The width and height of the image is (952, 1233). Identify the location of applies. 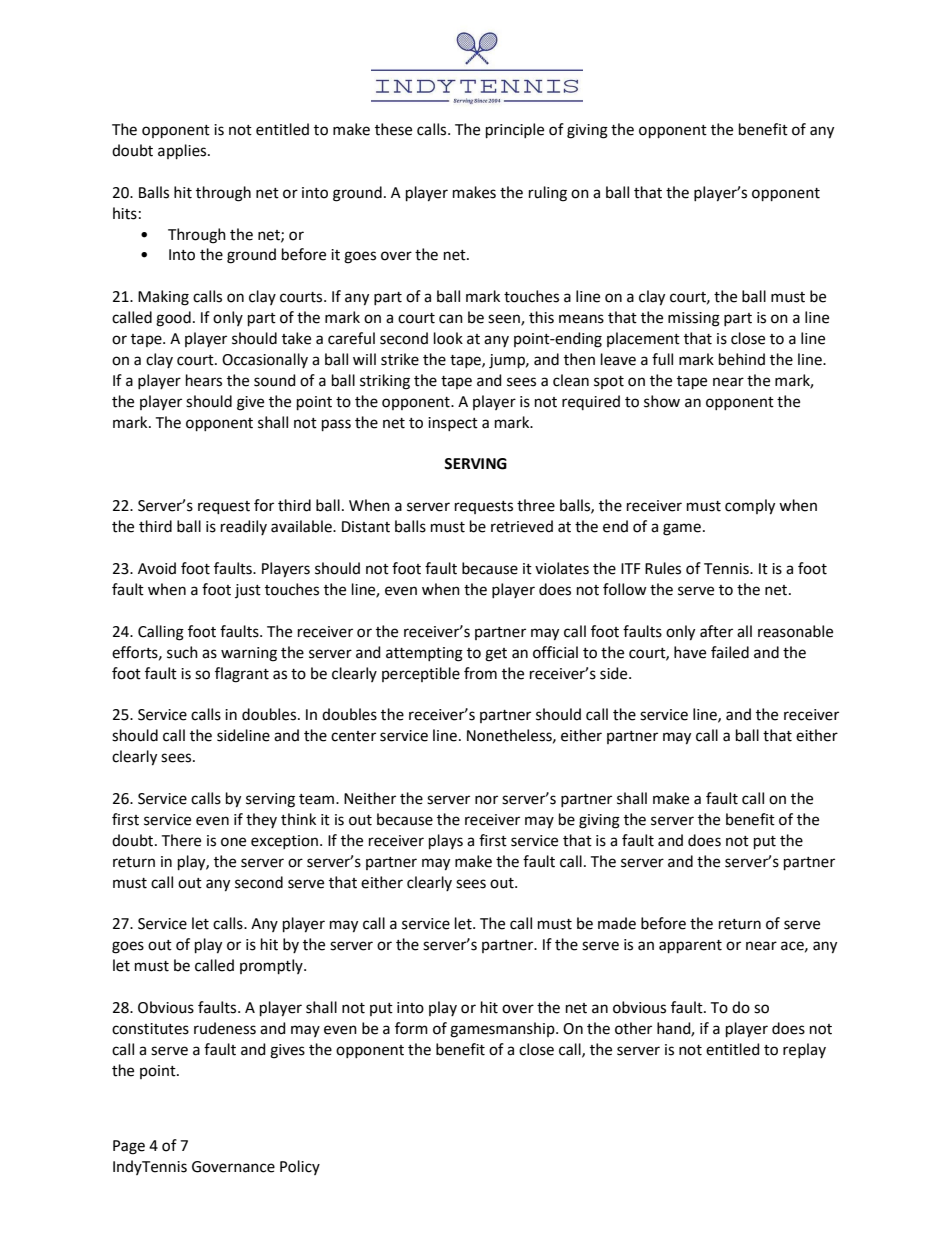
(183, 151).
